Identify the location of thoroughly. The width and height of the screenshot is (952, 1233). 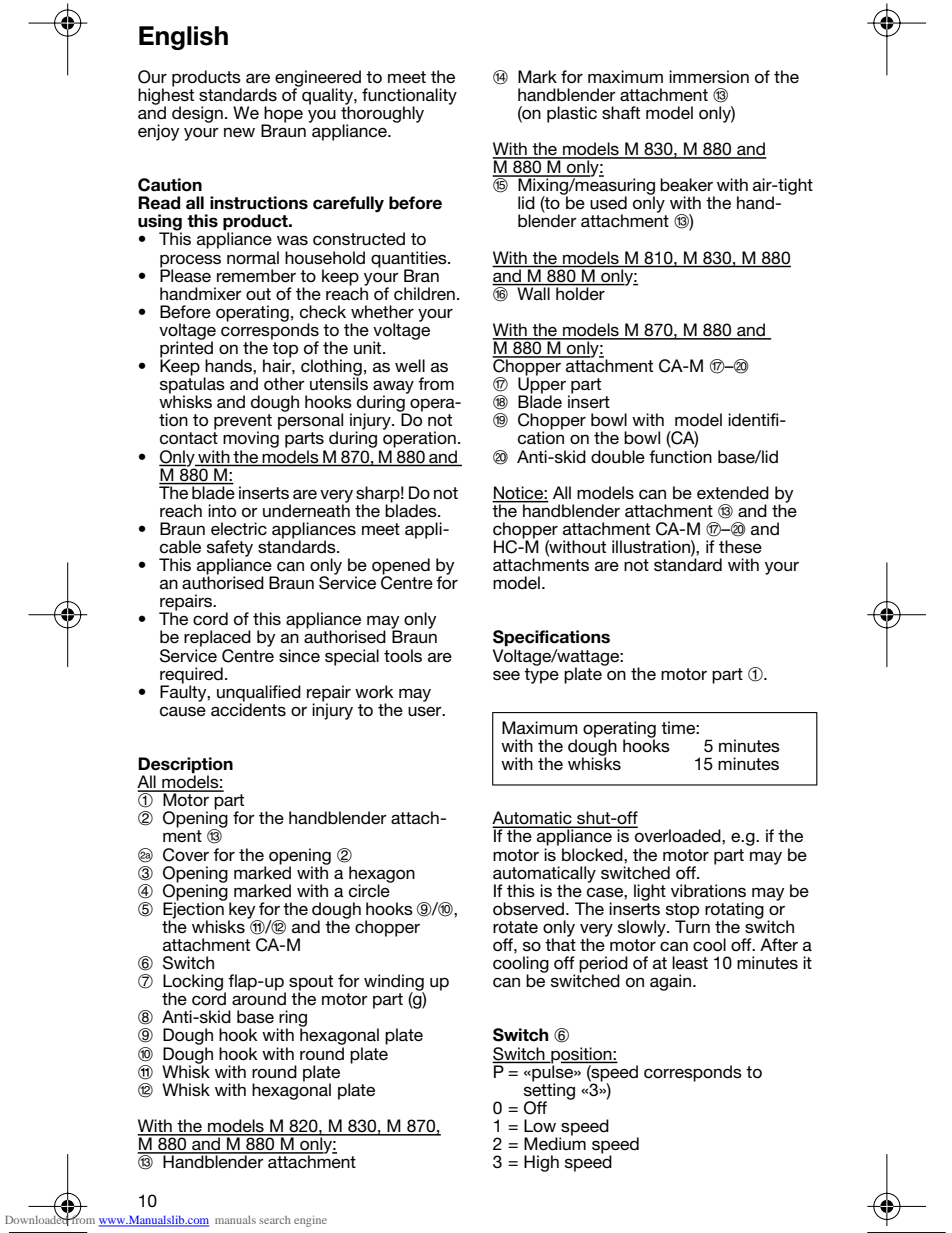
(382, 114).
